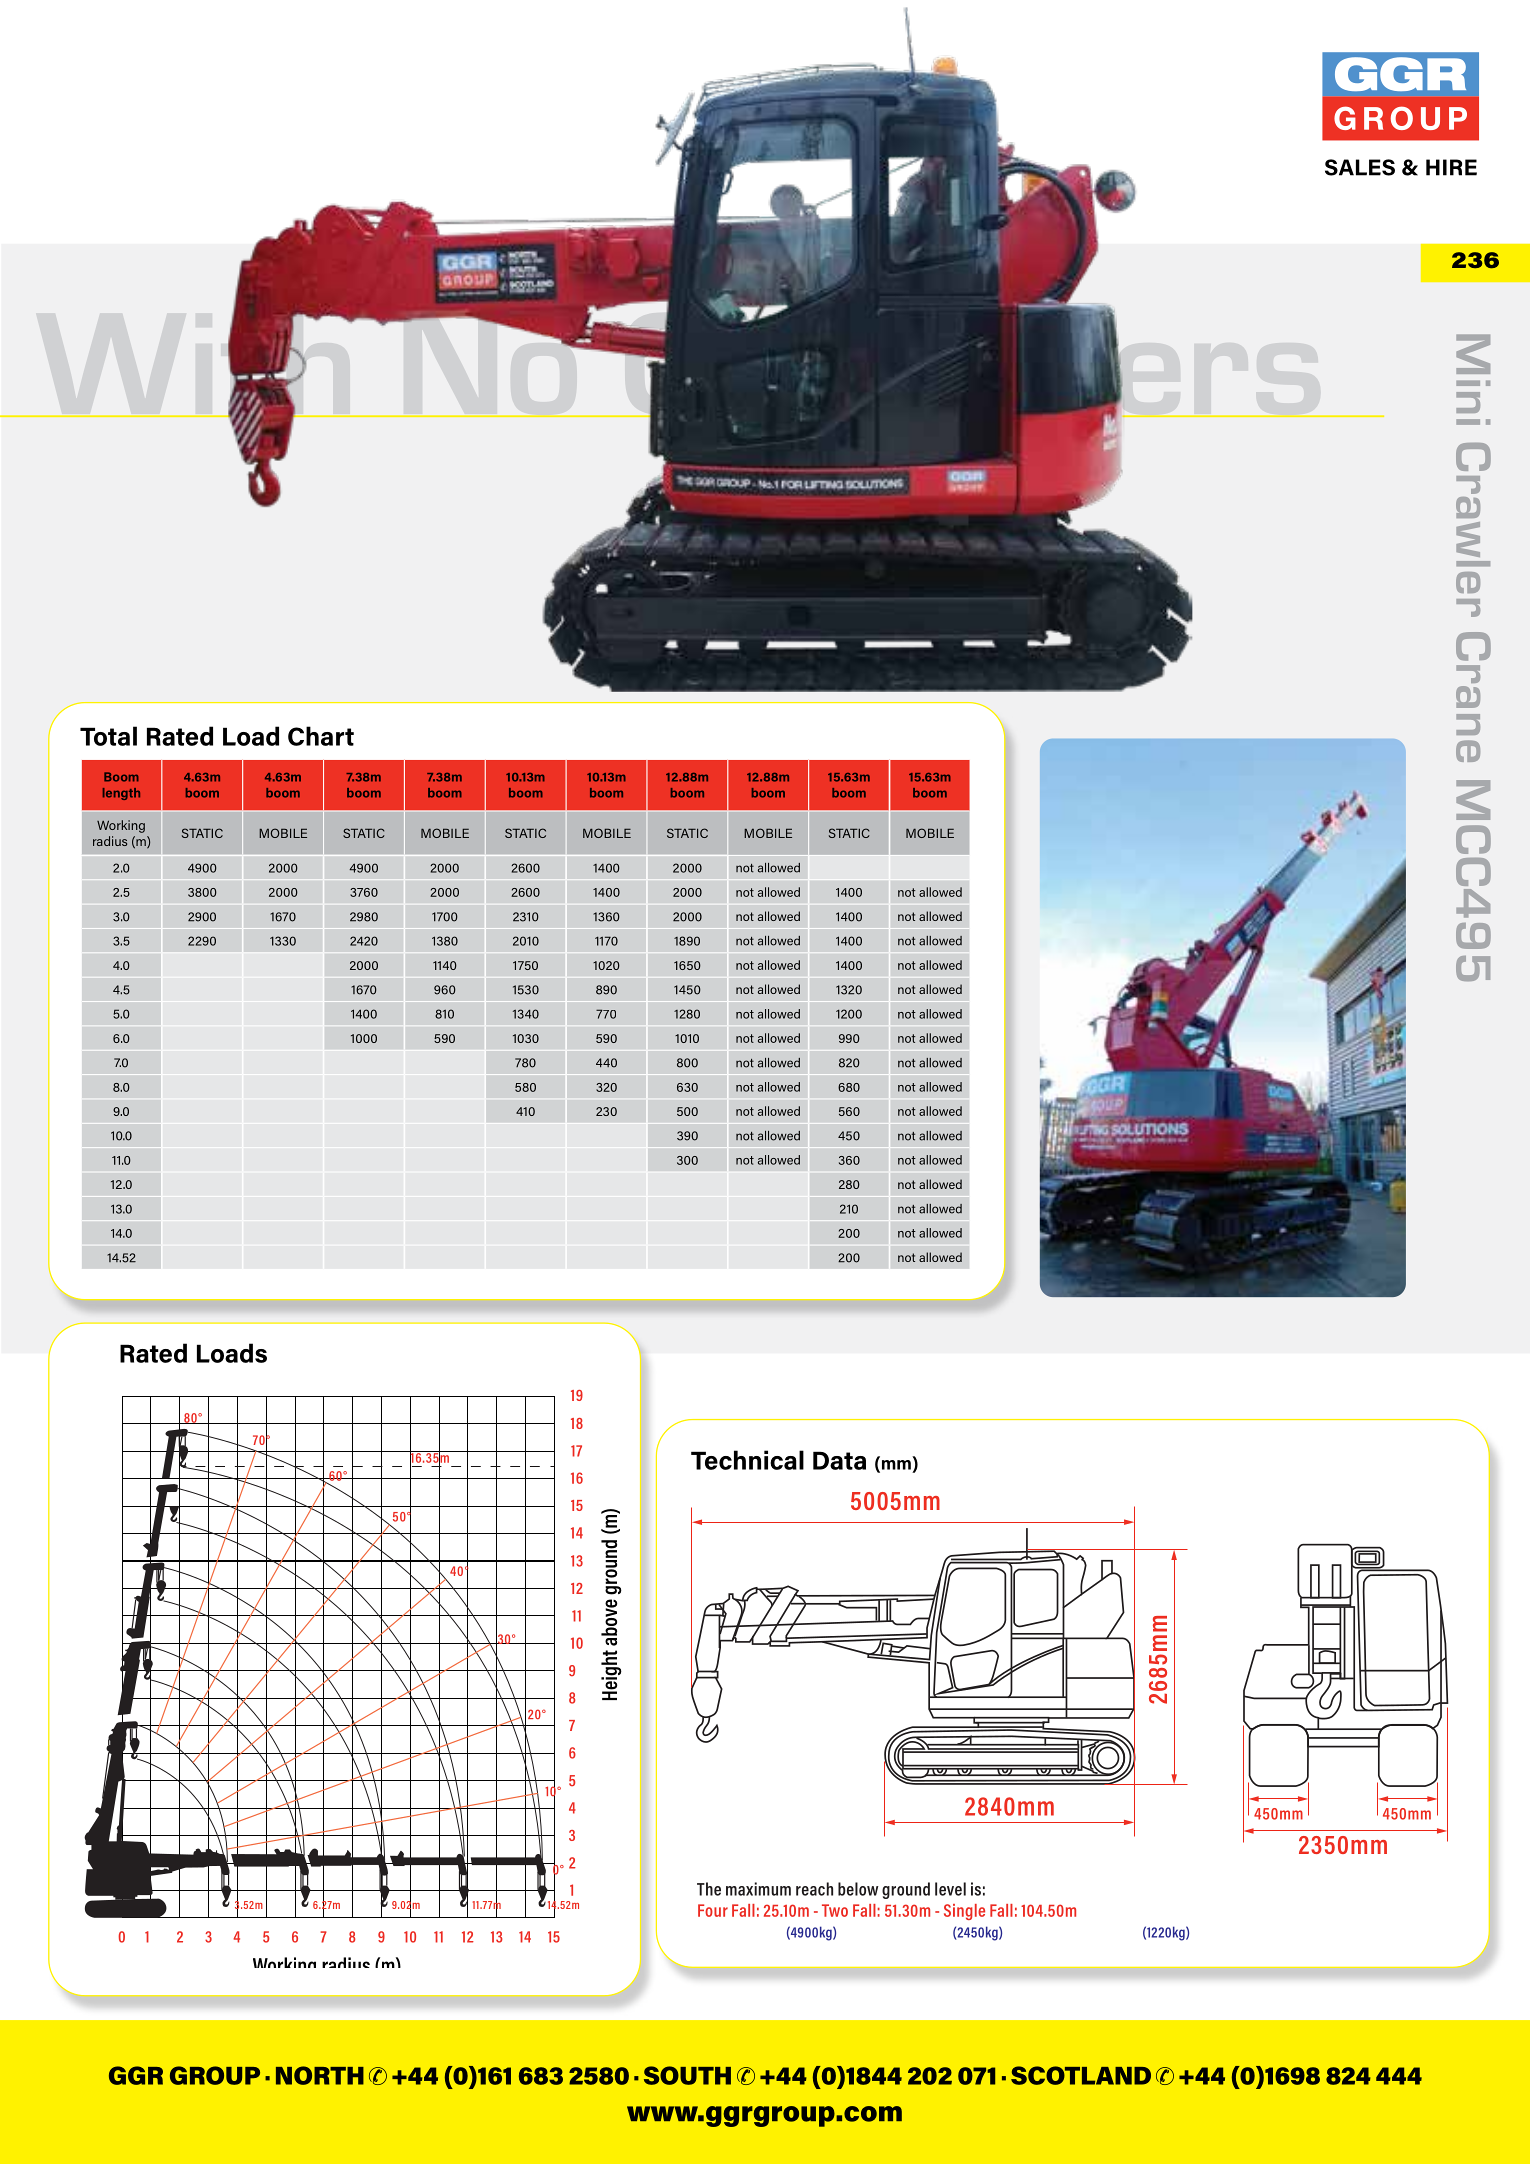 The height and width of the screenshot is (2164, 1530). Describe the element at coordinates (747, 1460) in the screenshot. I see `Technical` at that location.
